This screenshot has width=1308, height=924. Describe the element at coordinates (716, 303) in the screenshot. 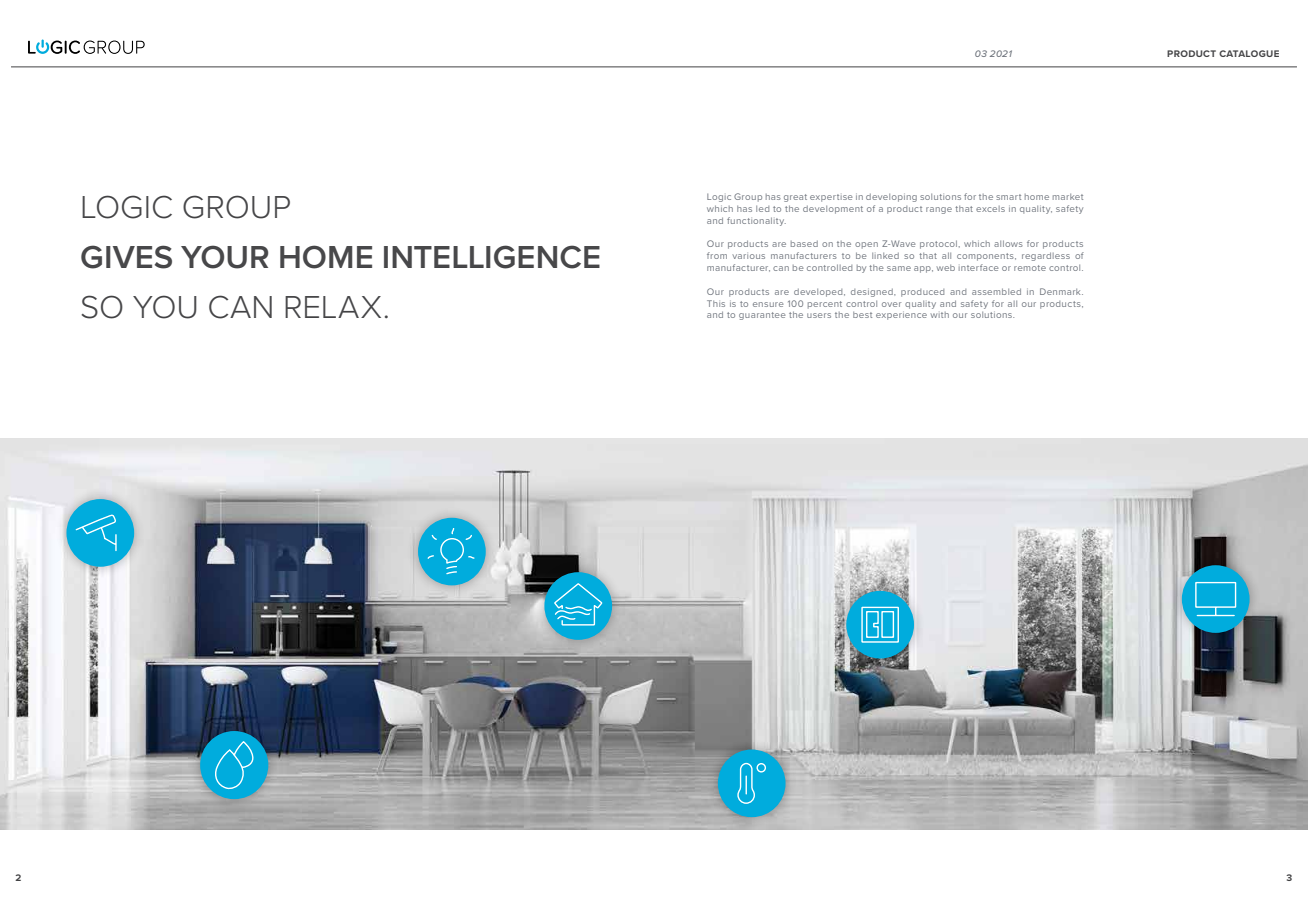

I see `This` at that location.
